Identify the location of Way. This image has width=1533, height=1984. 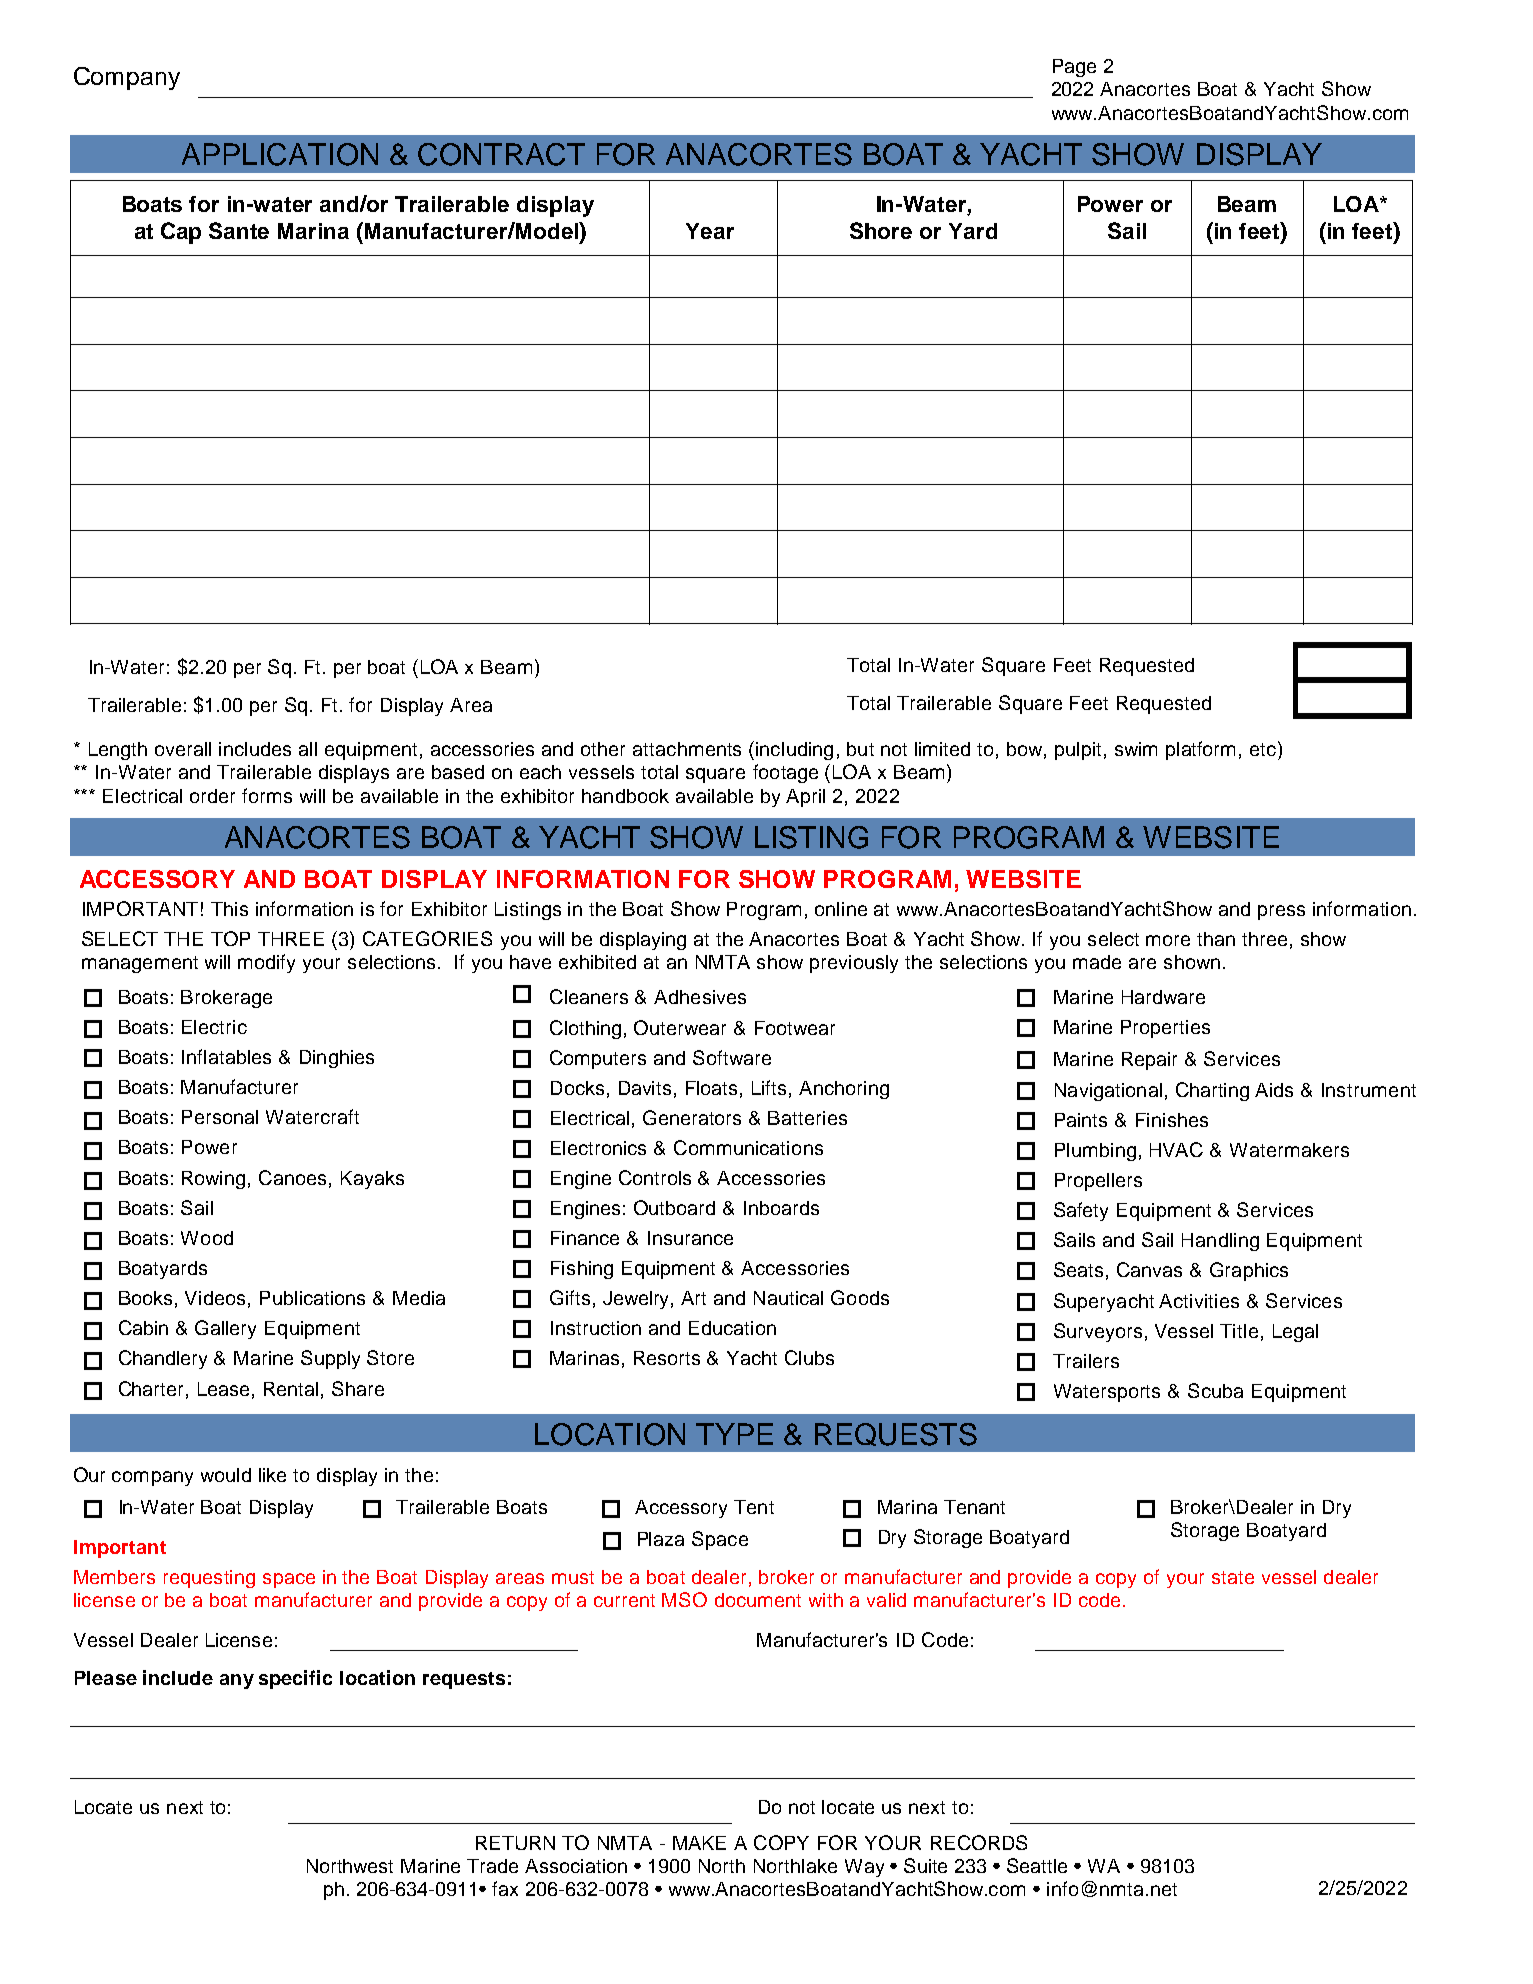
(864, 1868).
